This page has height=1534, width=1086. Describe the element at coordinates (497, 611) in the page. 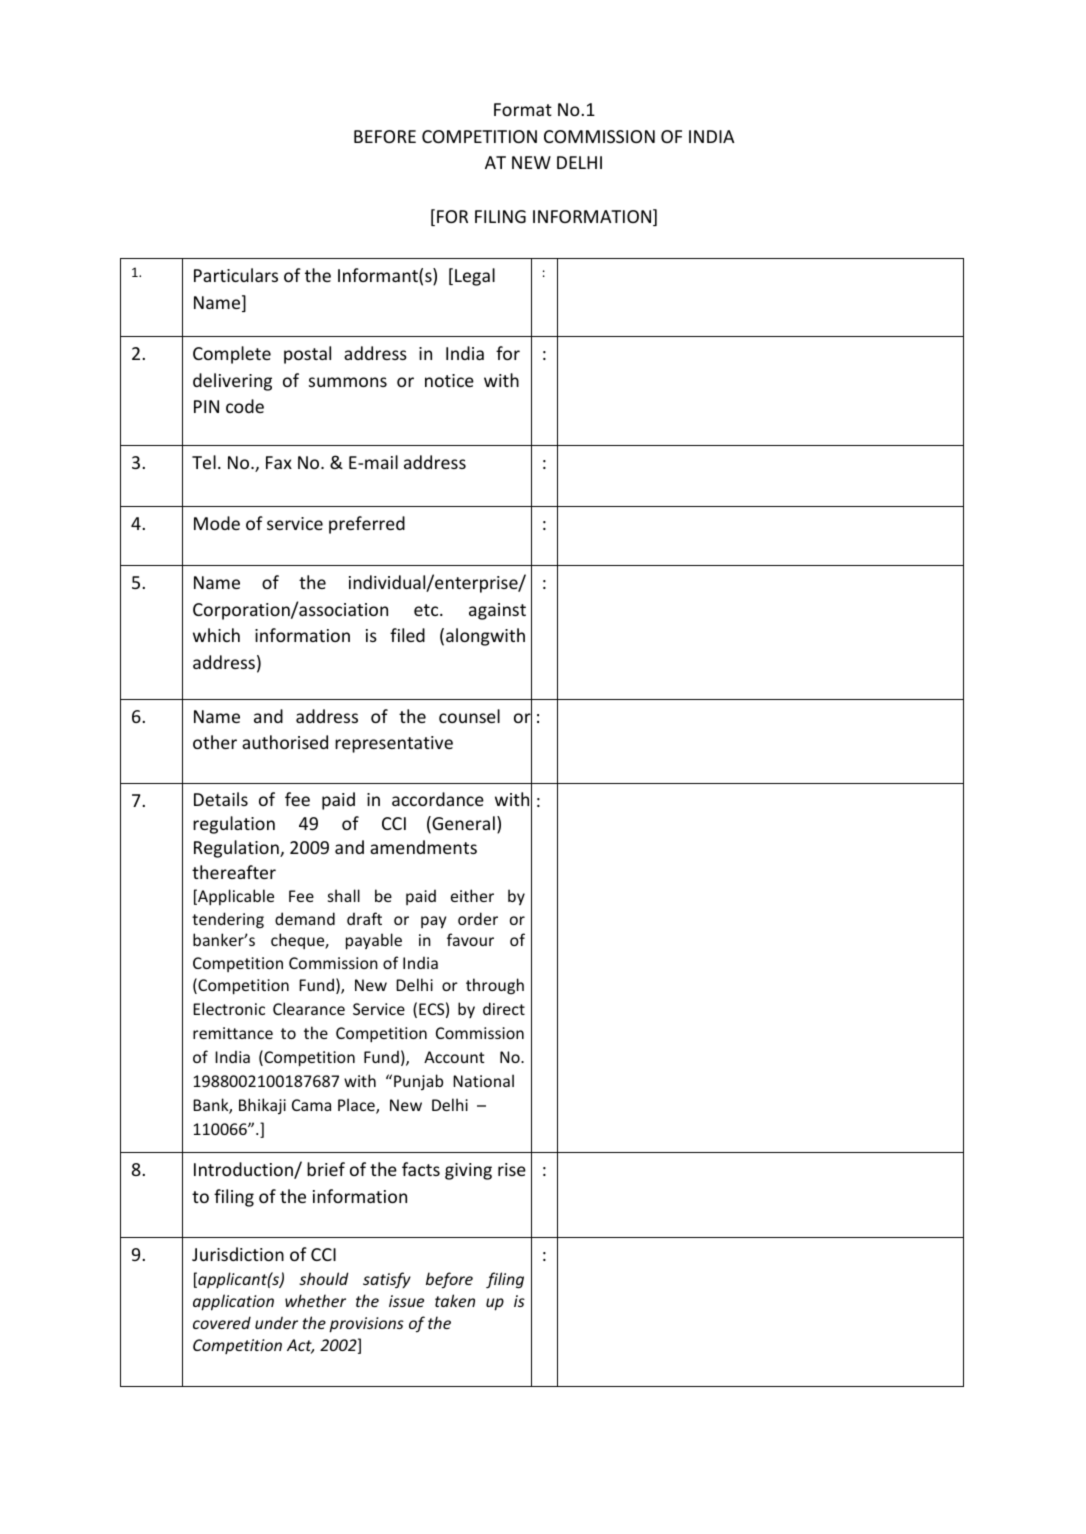

I see `against` at that location.
